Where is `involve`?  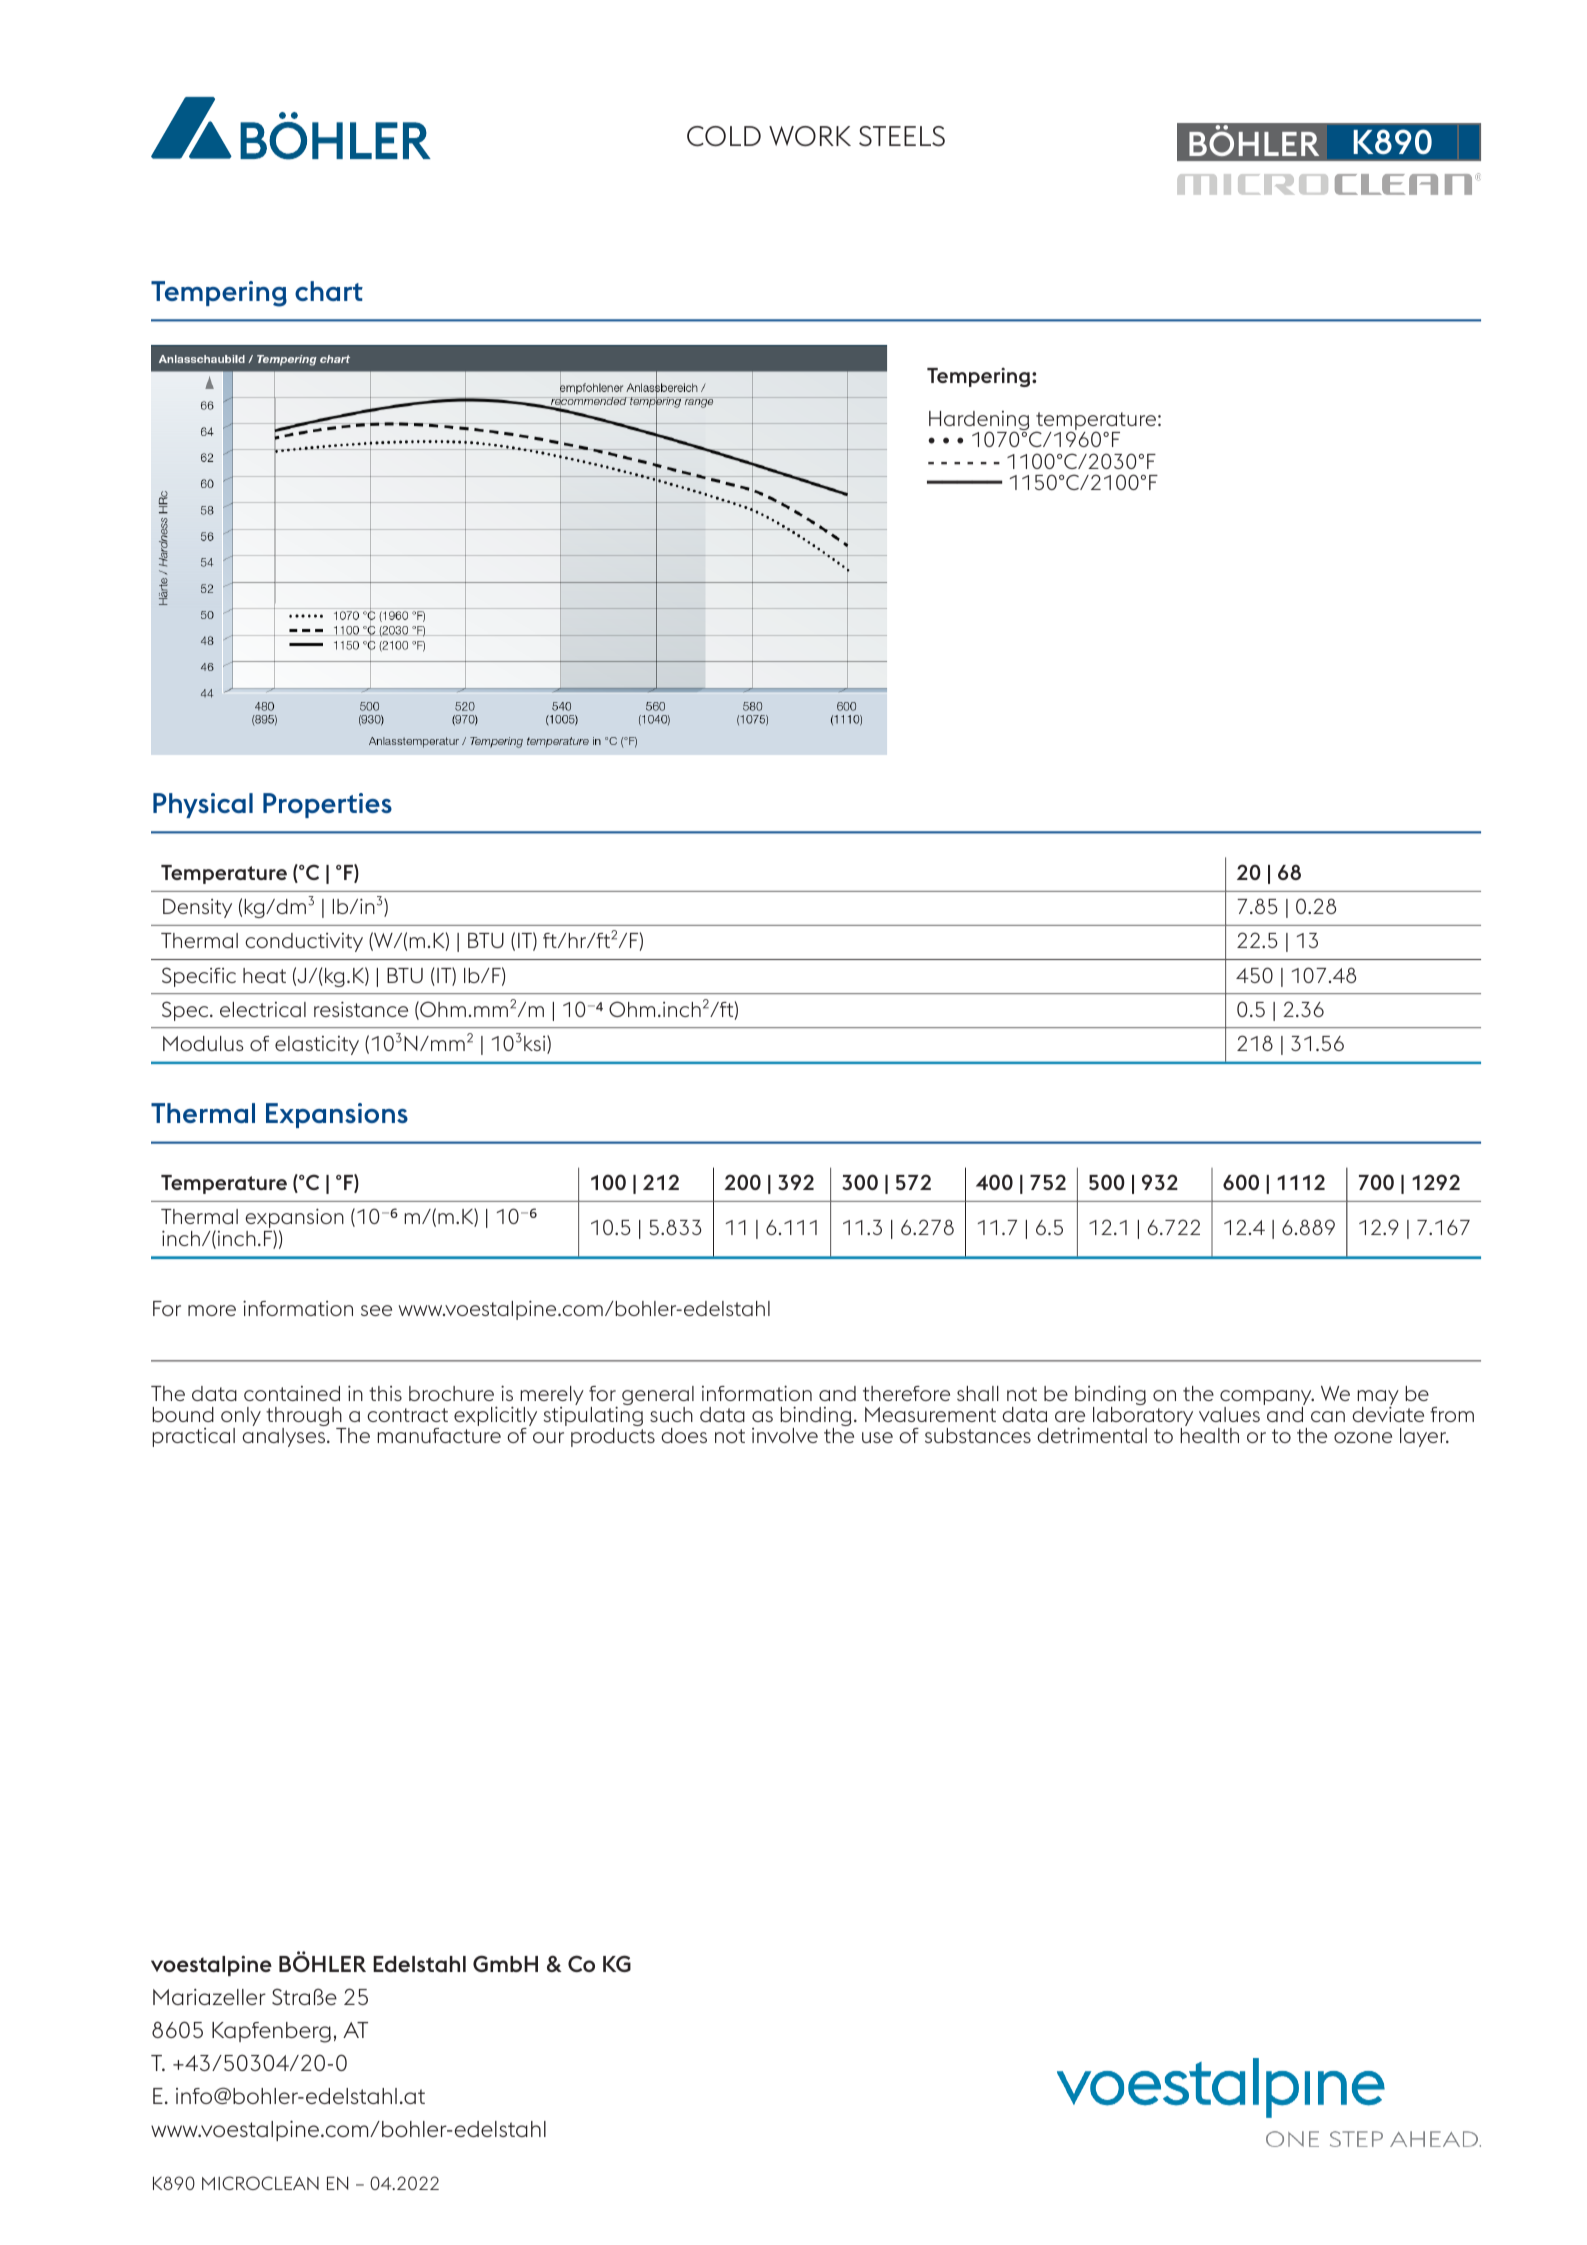 involve is located at coordinates (785, 1435).
